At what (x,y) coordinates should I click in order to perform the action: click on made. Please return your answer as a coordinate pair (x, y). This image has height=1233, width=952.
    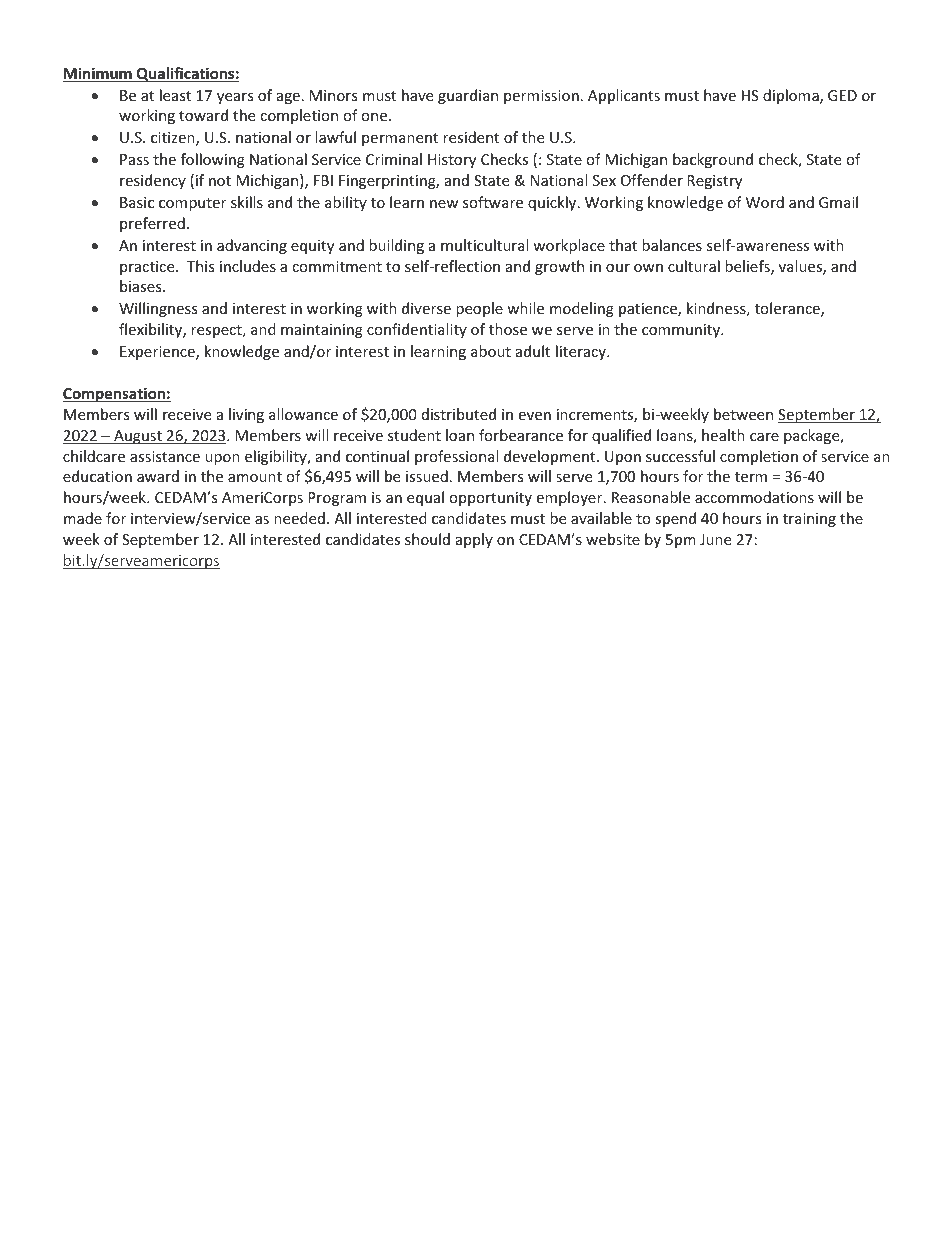
    Looking at the image, I should click on (83, 518).
